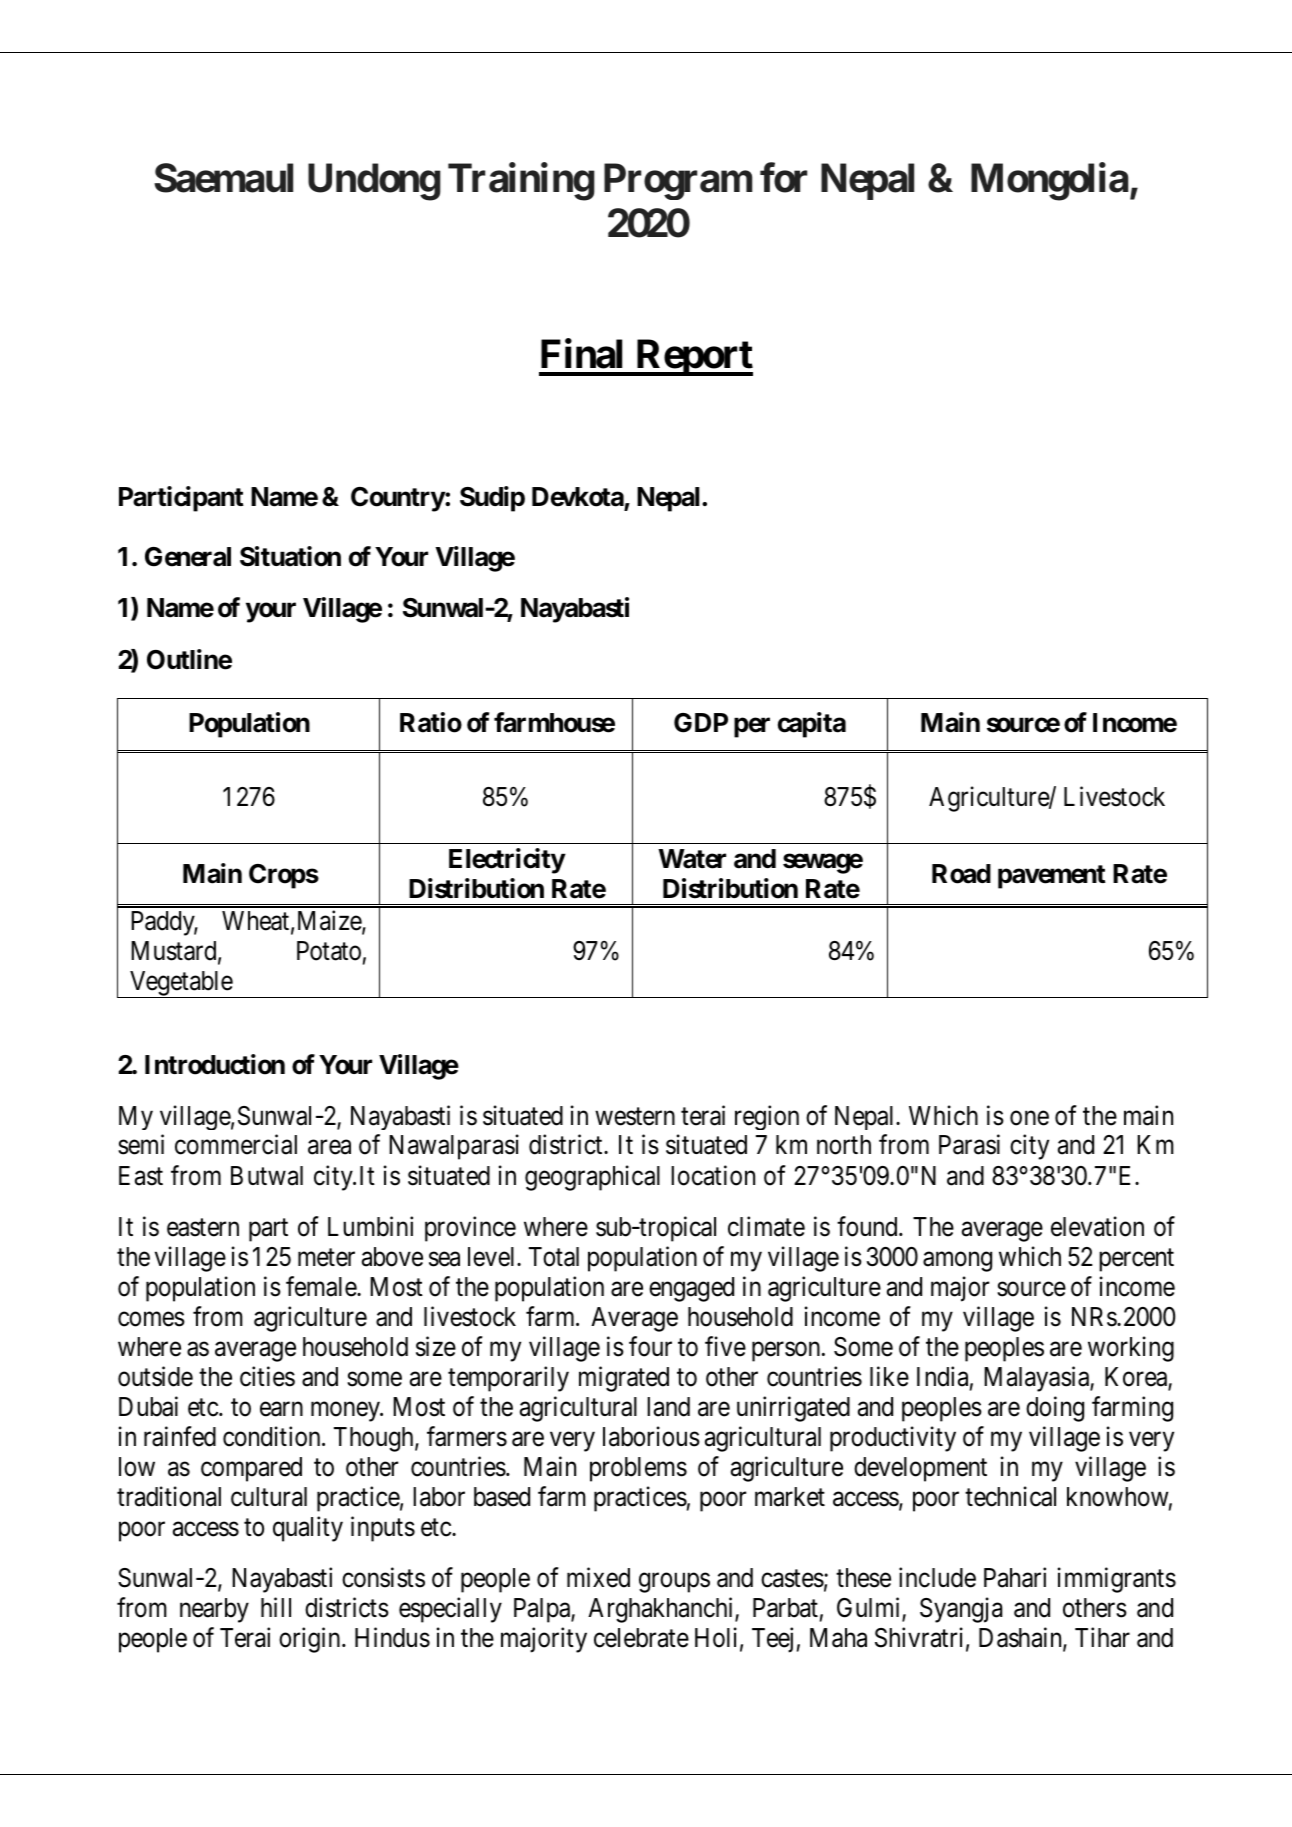 The height and width of the page is (1827, 1292). Describe the element at coordinates (398, 499) in the page. I see `Country` at that location.
